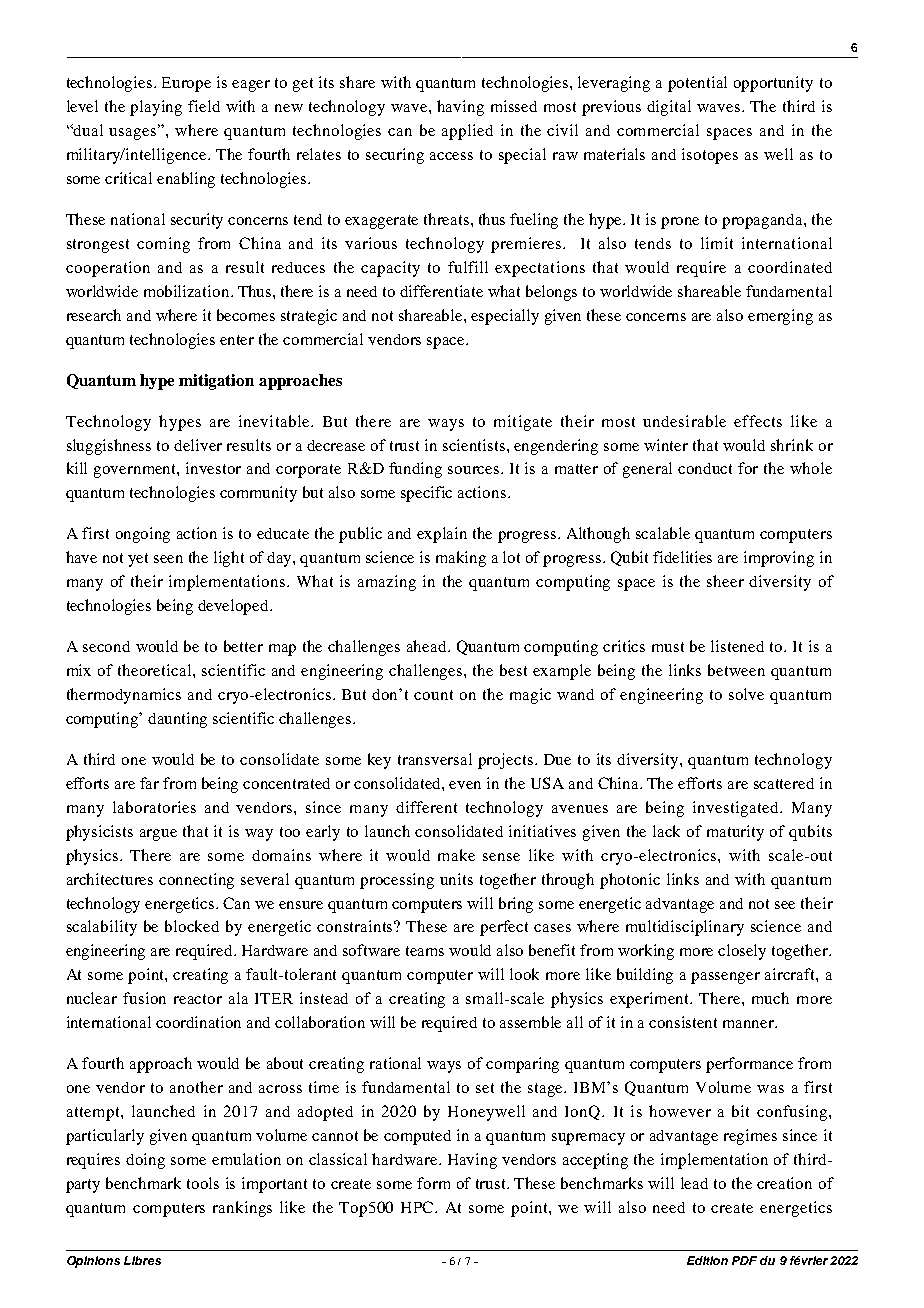  What do you see at coordinates (456, 855) in the screenshot?
I see `make` at bounding box center [456, 855].
